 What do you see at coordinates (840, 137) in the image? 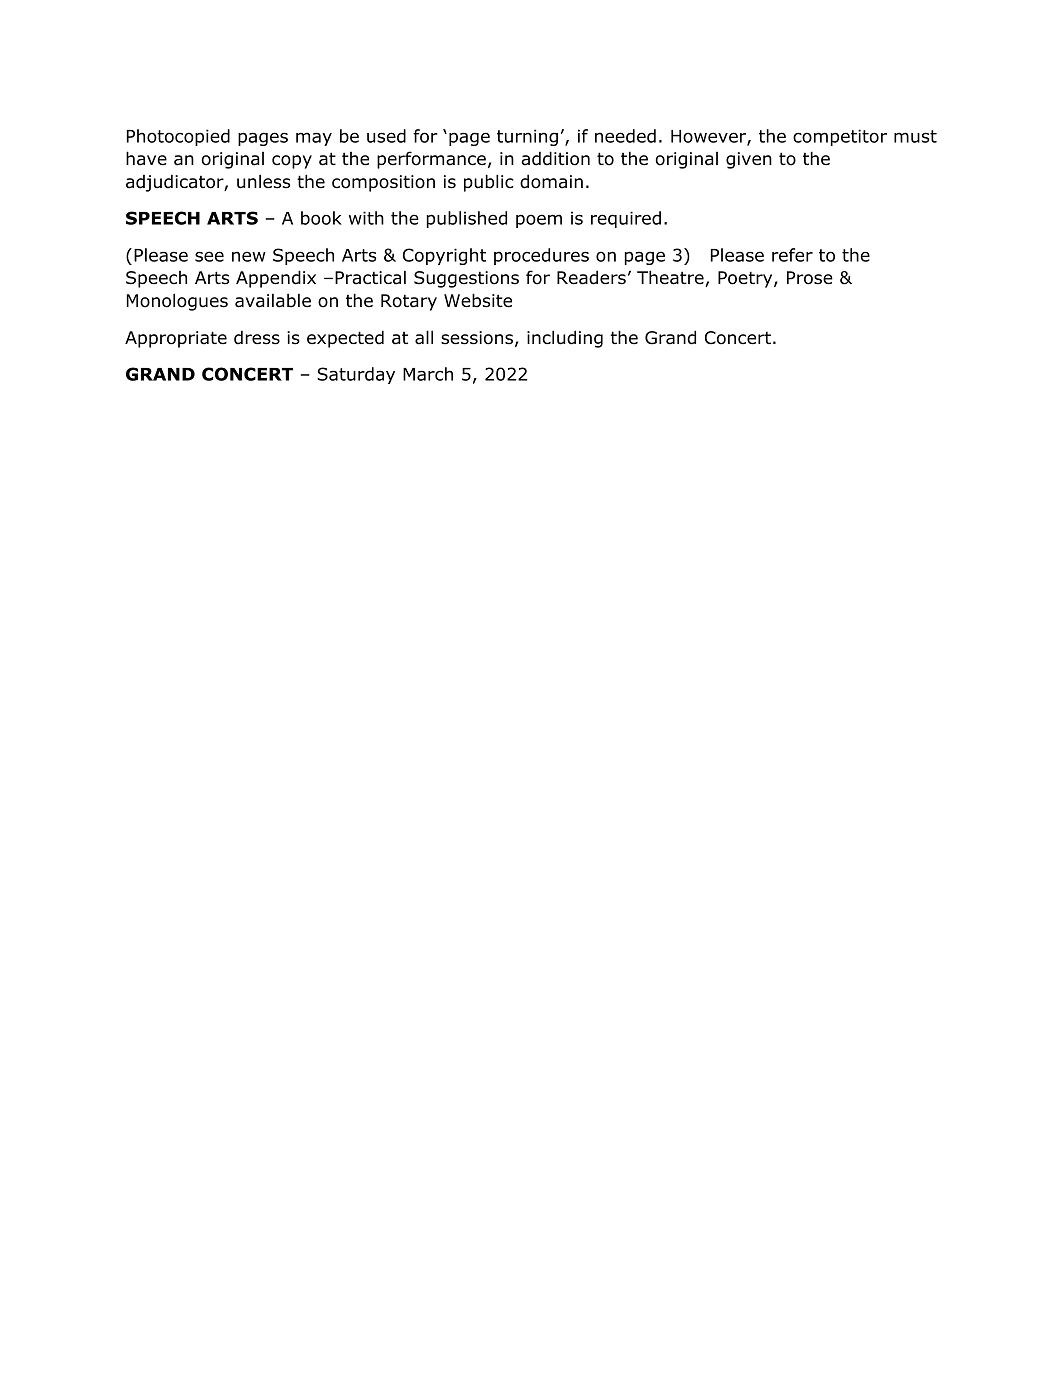
I see `competitor` at bounding box center [840, 137].
